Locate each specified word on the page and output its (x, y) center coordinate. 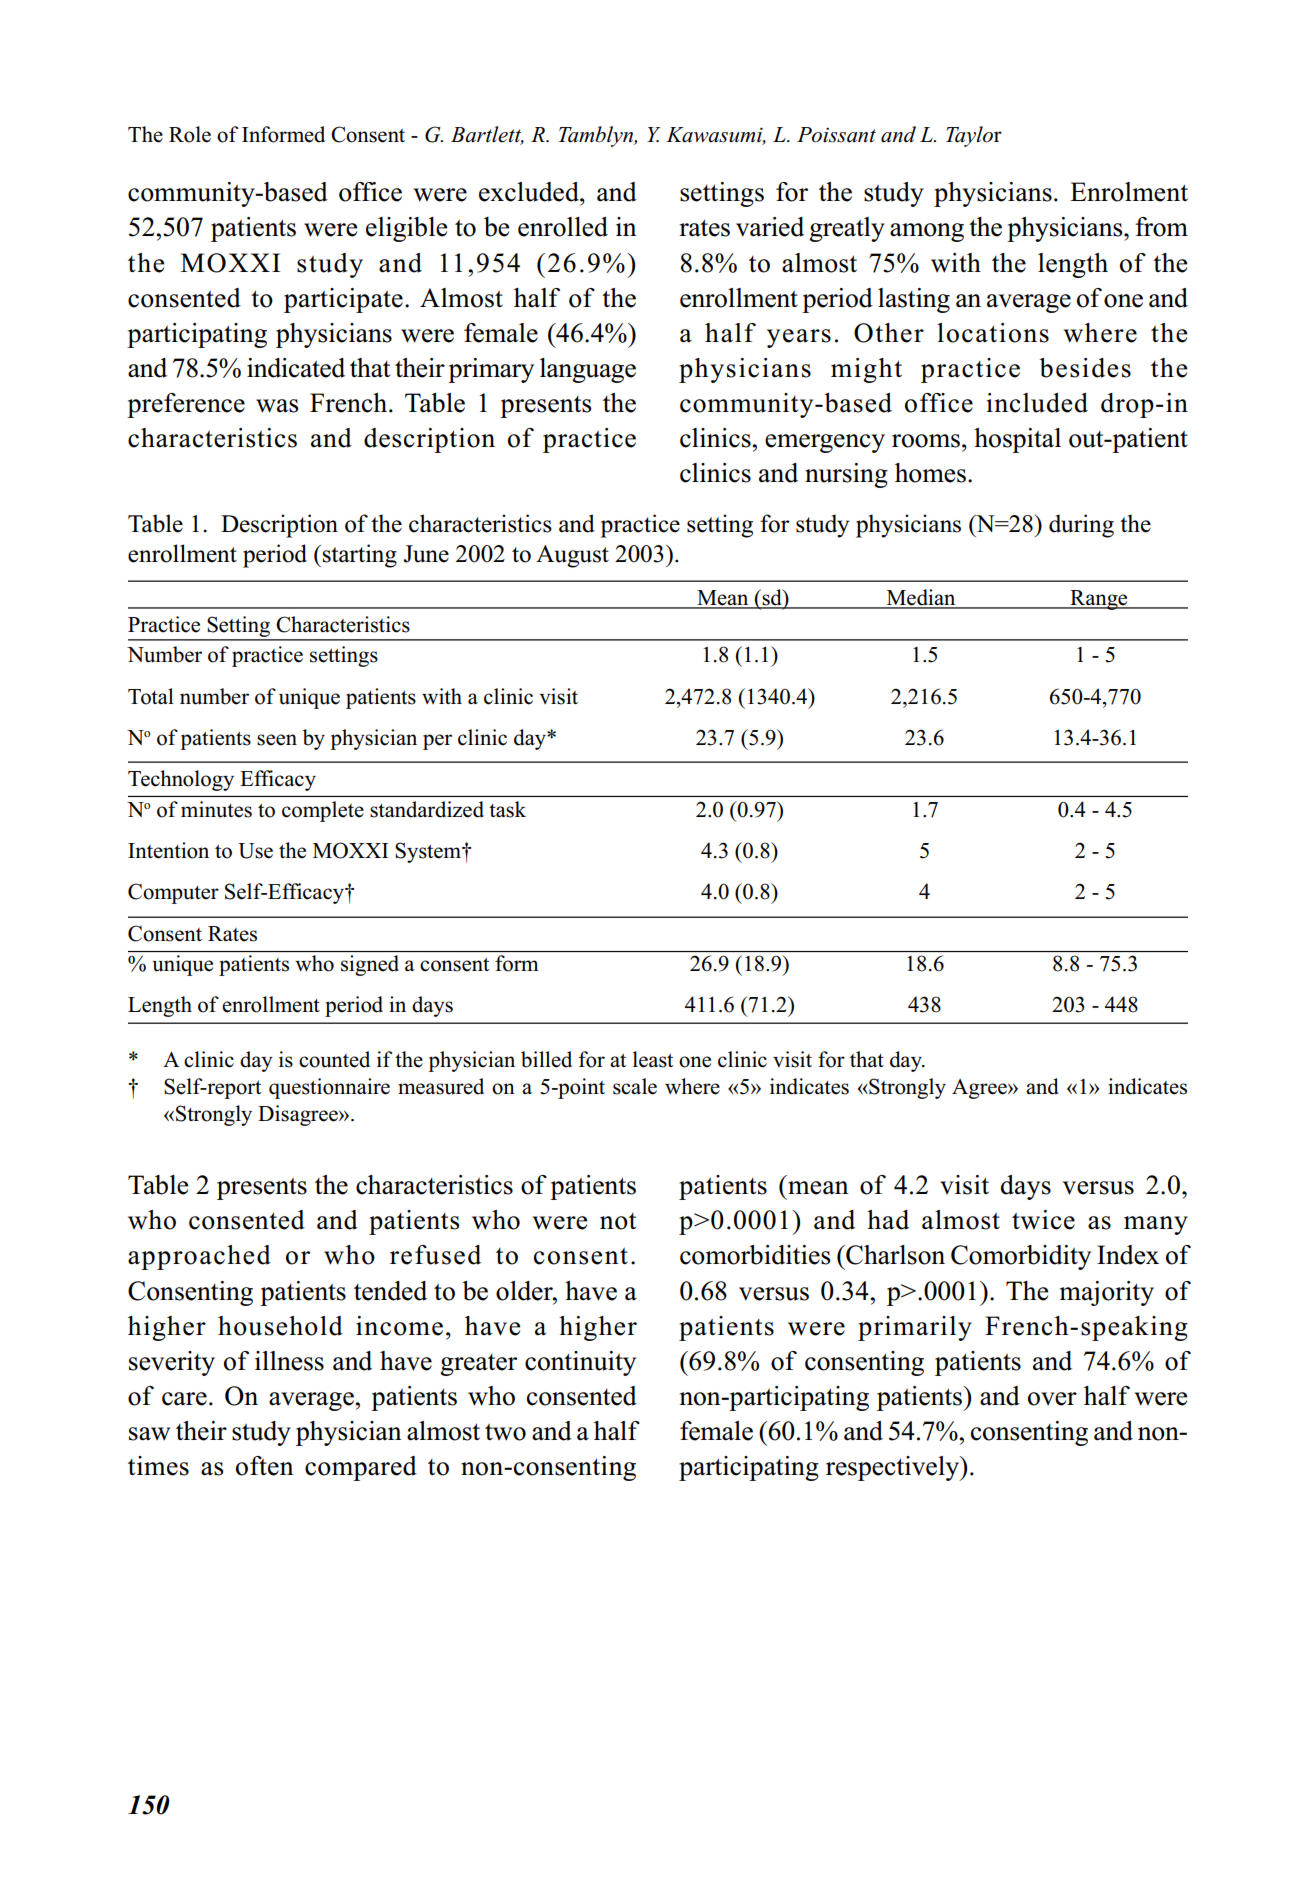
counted (334, 1059)
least (653, 1059)
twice (1043, 1220)
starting (359, 556)
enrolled (563, 227)
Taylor (974, 136)
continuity (580, 1363)
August (572, 556)
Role (190, 134)
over (1052, 1399)
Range (1099, 600)
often (265, 1466)
